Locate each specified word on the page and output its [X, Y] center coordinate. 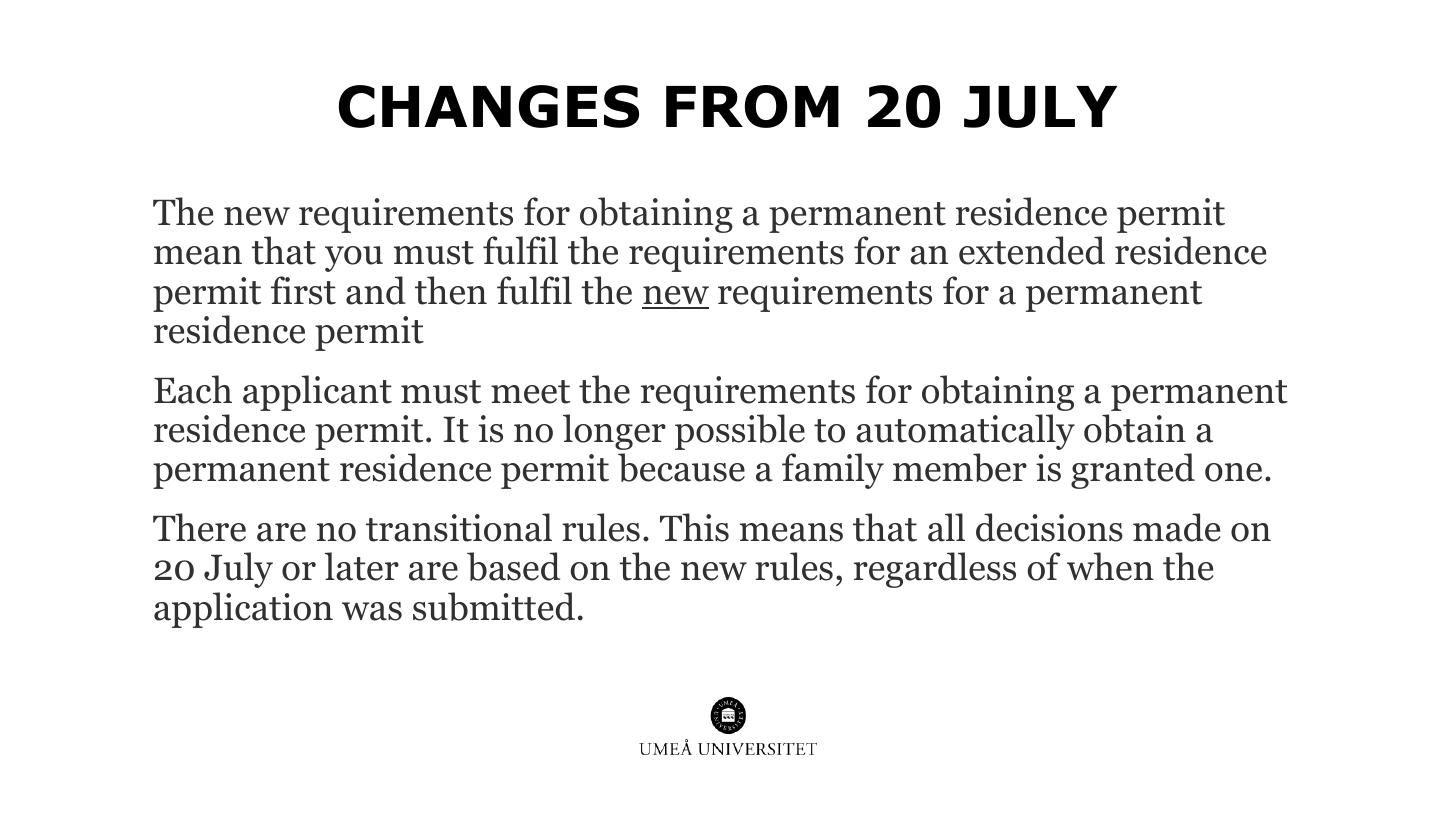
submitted [494, 606]
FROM [752, 106]
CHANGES [489, 106]
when [1110, 566]
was [372, 611]
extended [1032, 250]
